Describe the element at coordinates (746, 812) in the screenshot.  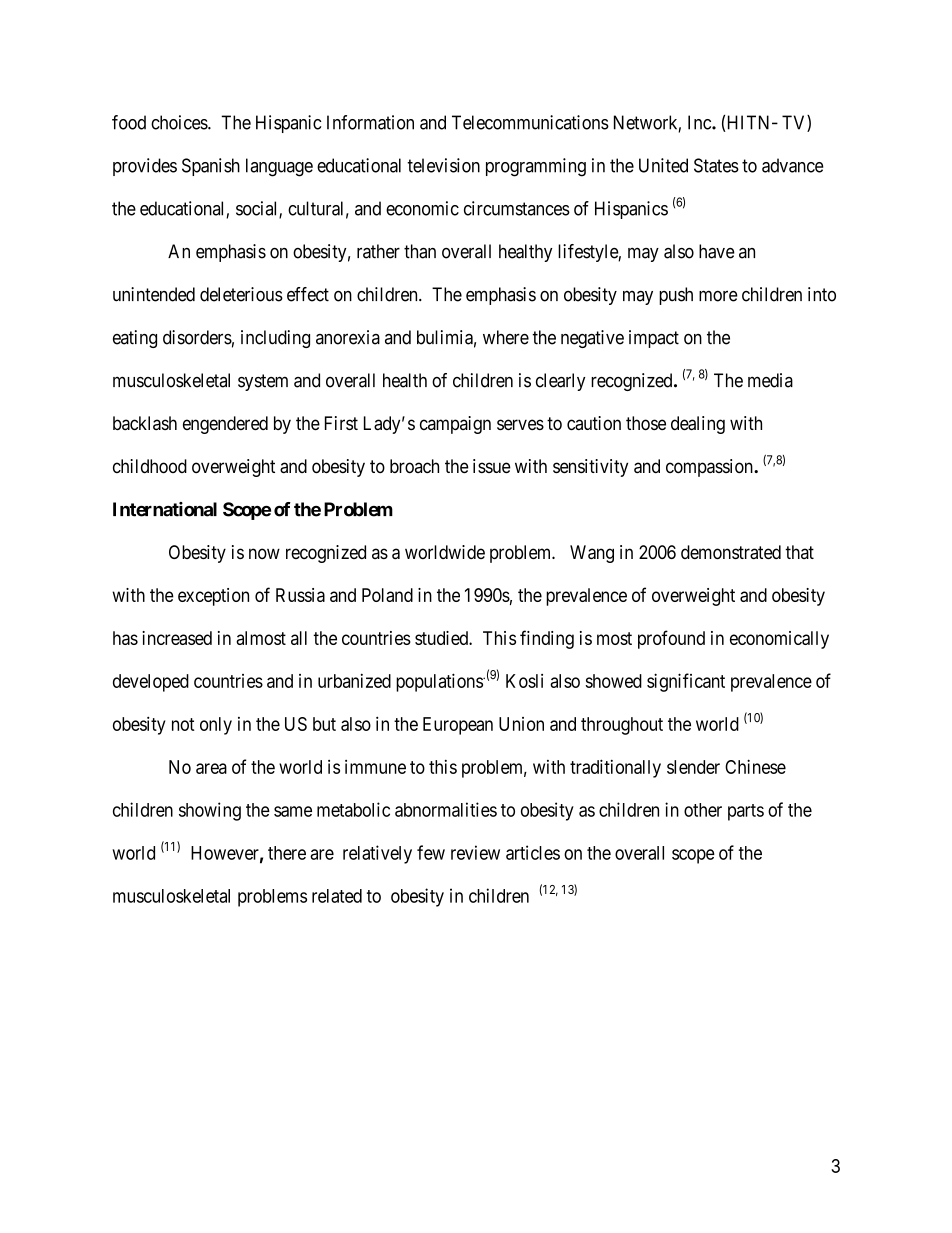
I see `parts` at that location.
